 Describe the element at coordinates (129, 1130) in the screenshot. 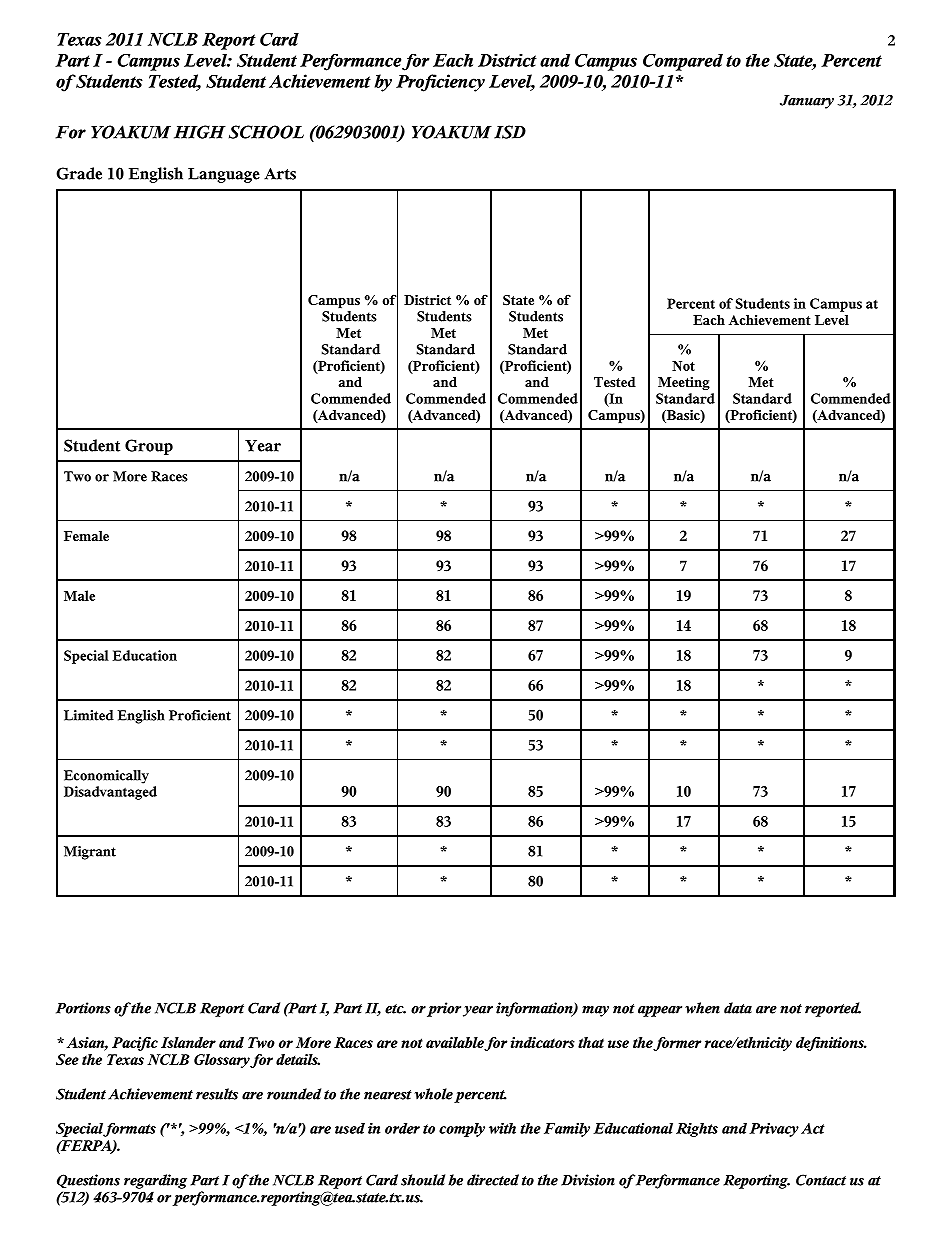

I see `formats` at that location.
